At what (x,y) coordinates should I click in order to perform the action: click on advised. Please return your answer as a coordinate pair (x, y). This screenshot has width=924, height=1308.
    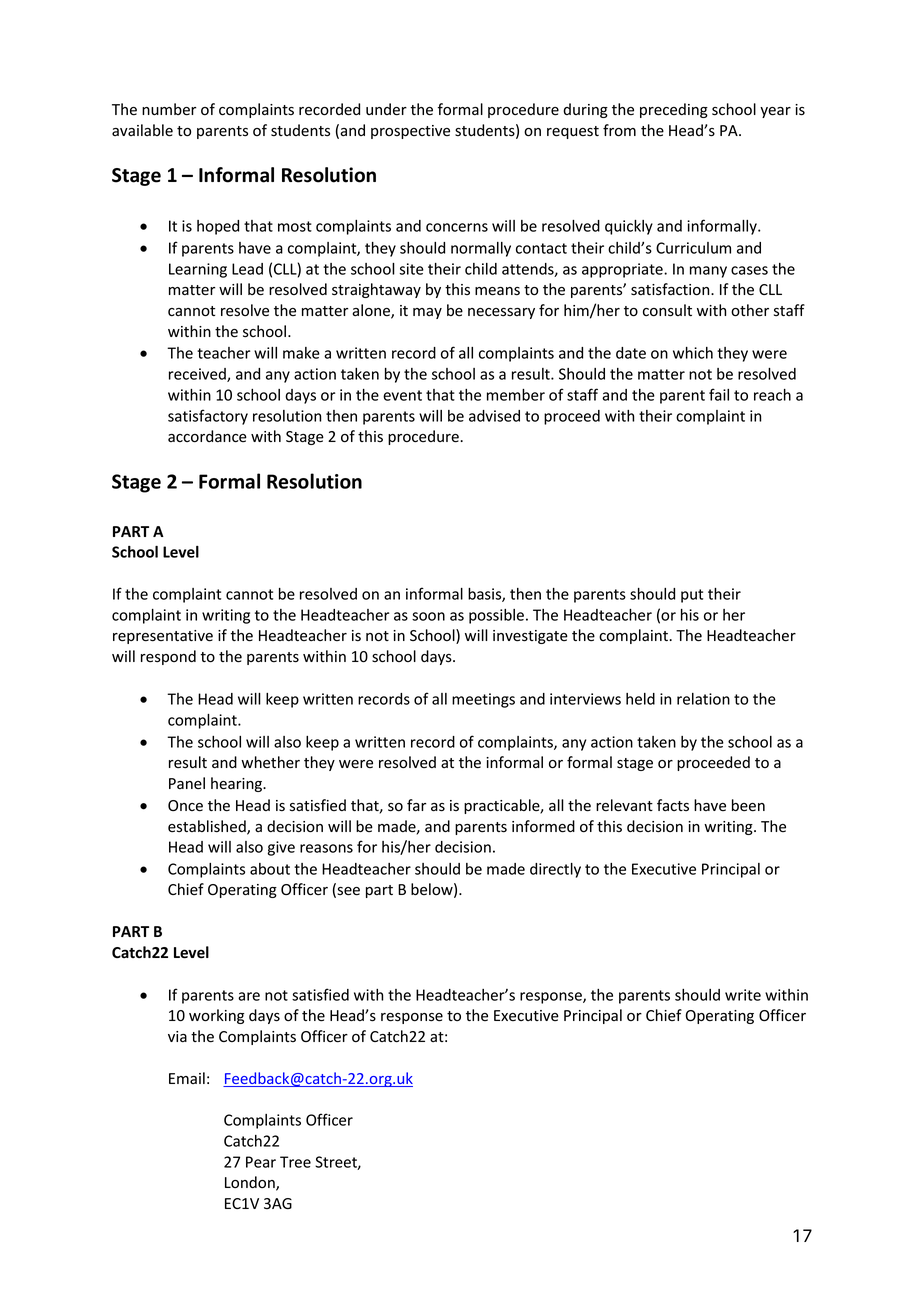
    Looking at the image, I should click on (494, 416).
